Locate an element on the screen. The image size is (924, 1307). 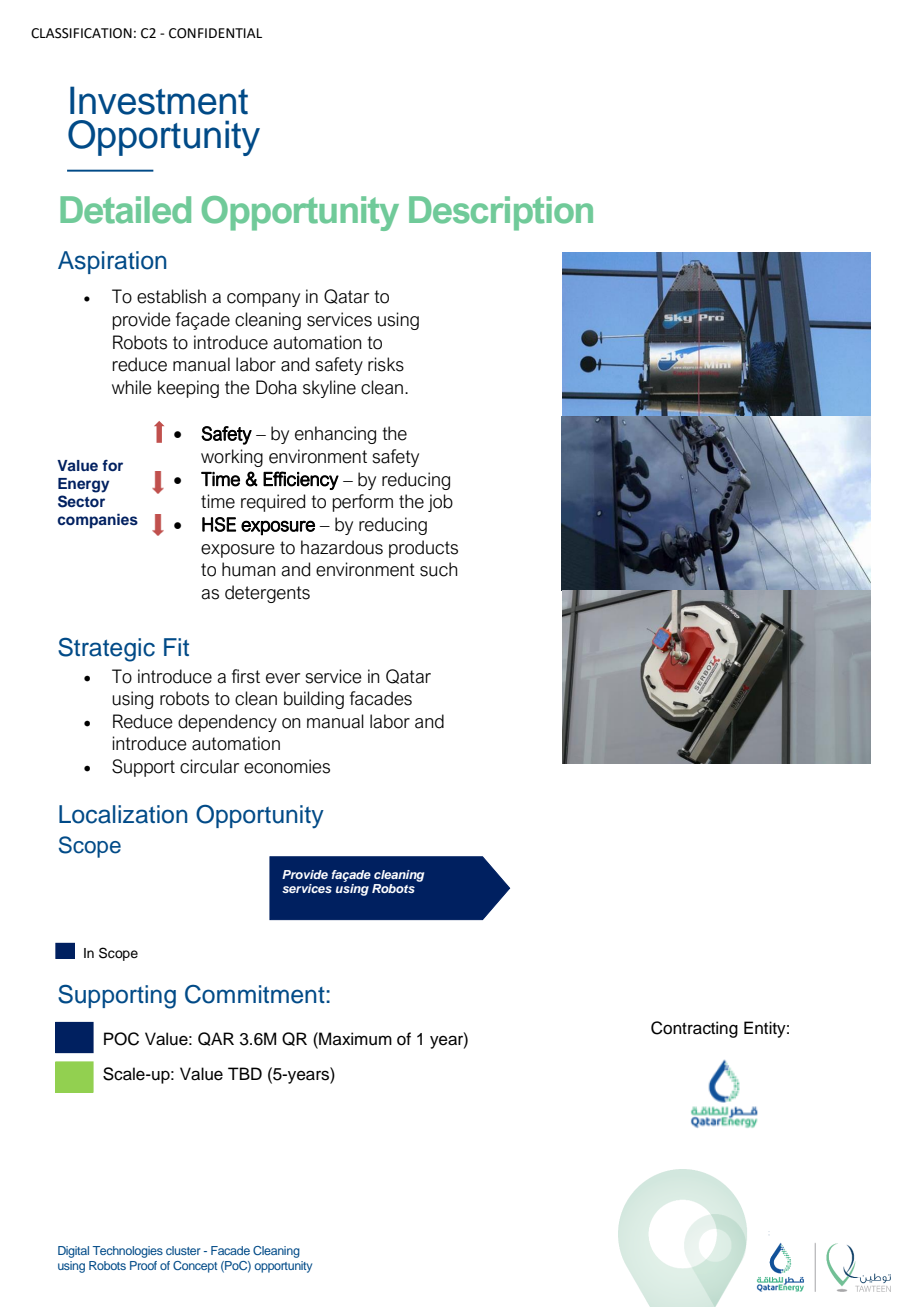
Contracting is located at coordinates (694, 1029).
